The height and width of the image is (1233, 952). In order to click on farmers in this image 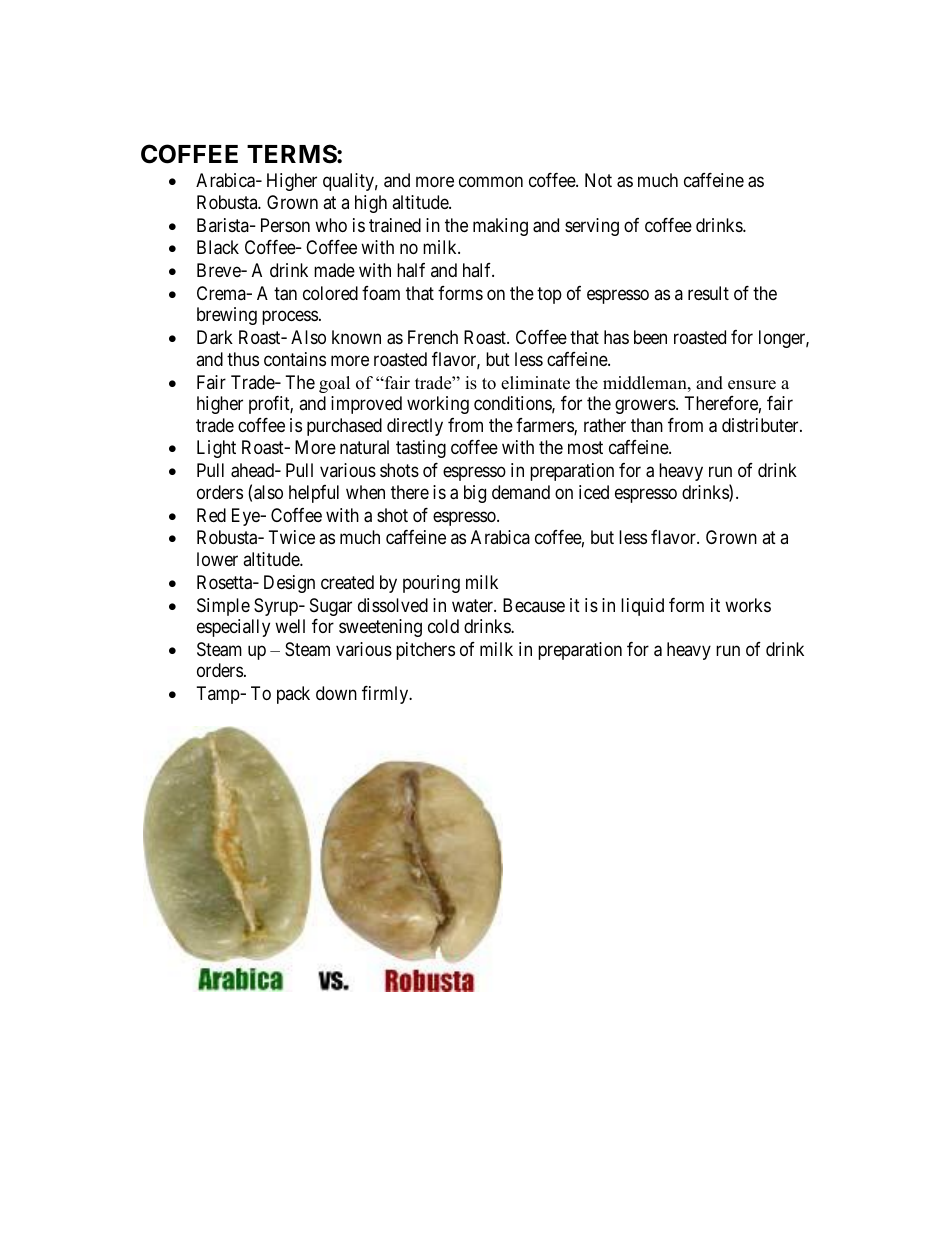, I will do `click(545, 426)`.
